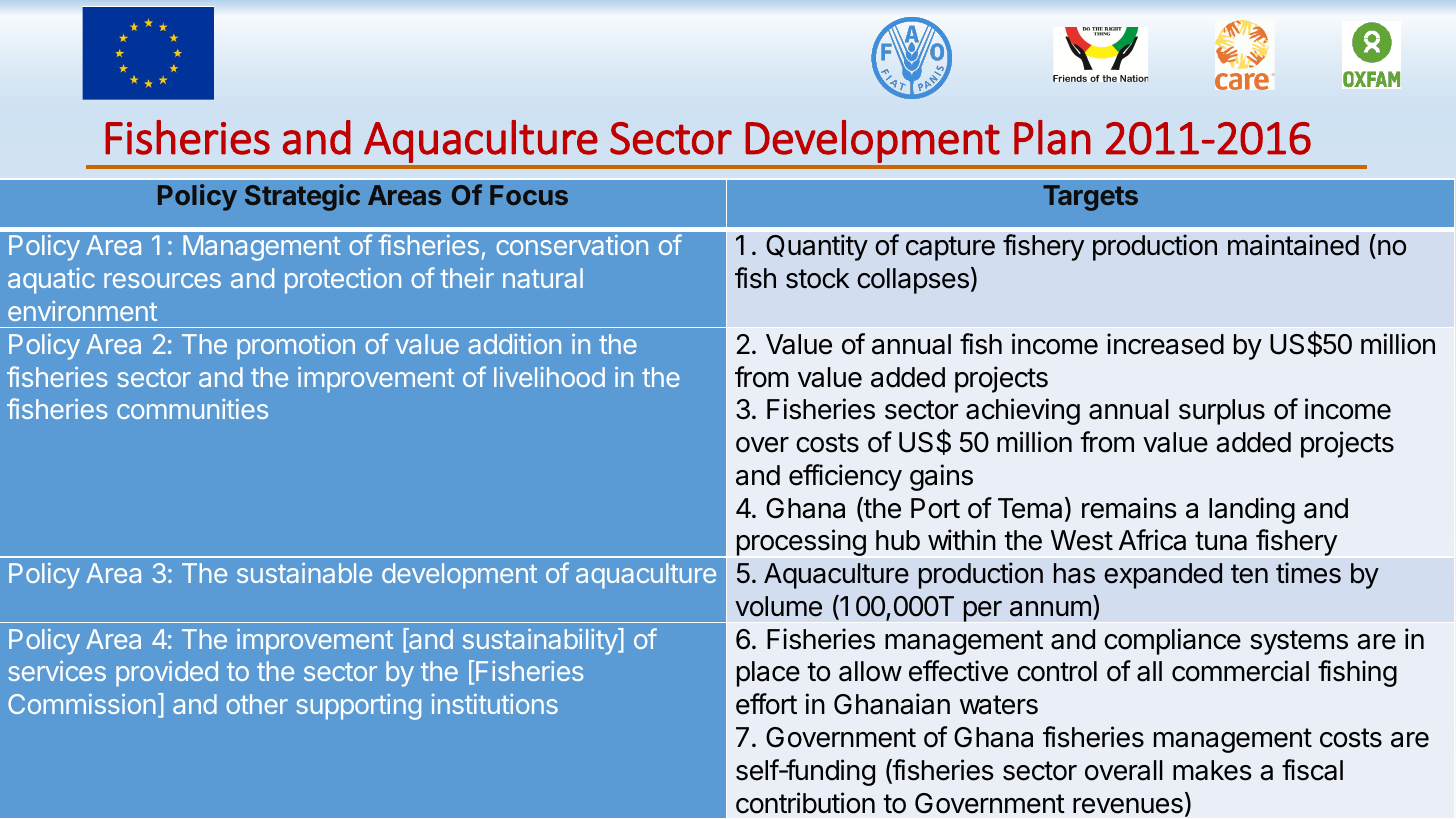 Image resolution: width=1456 pixels, height=819 pixels. What do you see at coordinates (1052, 137) in the screenshot?
I see `Plan` at bounding box center [1052, 137].
